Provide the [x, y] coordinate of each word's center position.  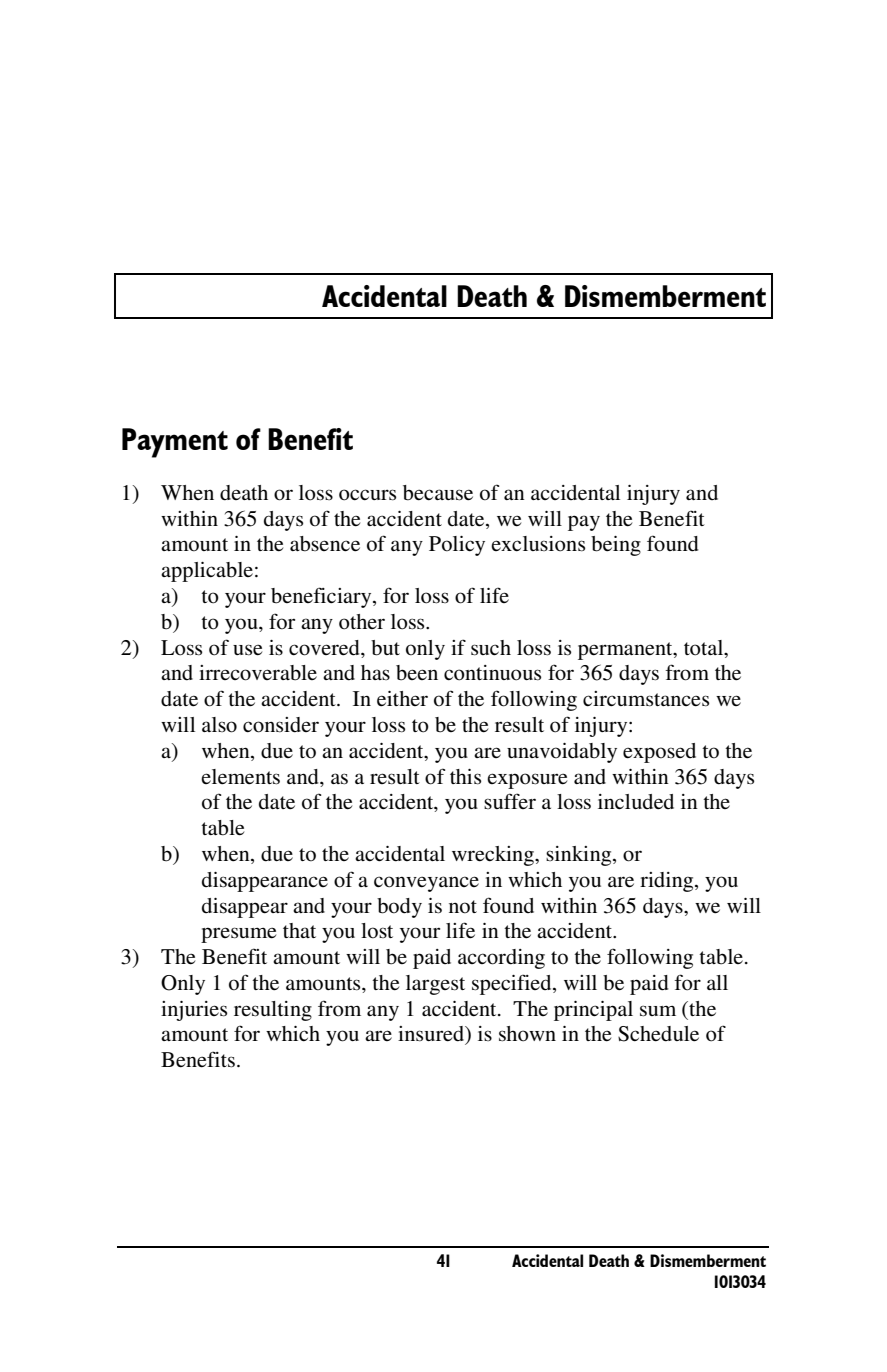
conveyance [426, 884]
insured [432, 1035]
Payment [175, 443]
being [616, 546]
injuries [194, 1011]
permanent [626, 651]
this [465, 777]
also [219, 725]
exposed [659, 753]
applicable [207, 572]
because [438, 493]
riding [668, 882]
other [362, 622]
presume [238, 935]
